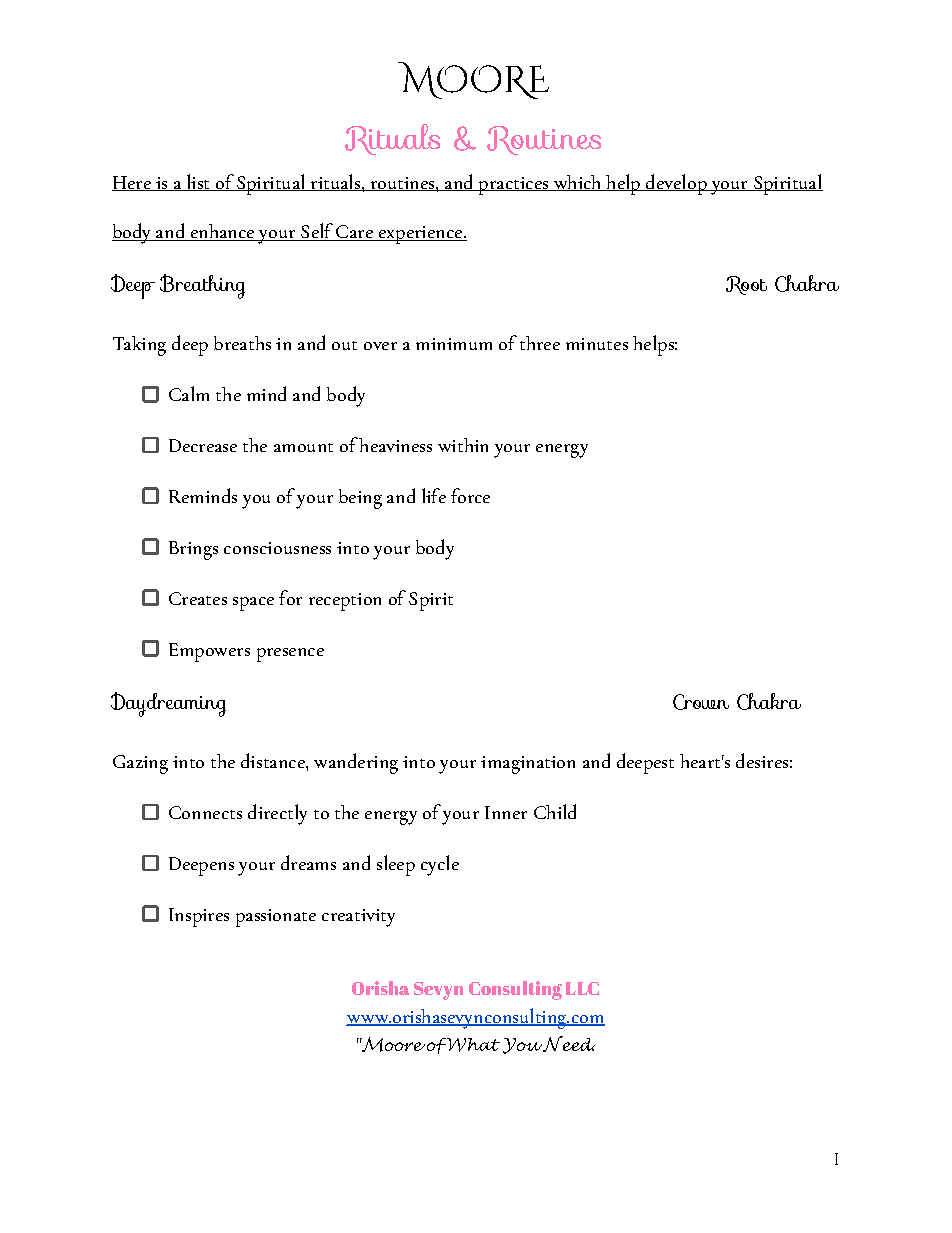 The height and width of the screenshot is (1233, 952). Describe the element at coordinates (676, 184) in the screenshot. I see `develop` at that location.
